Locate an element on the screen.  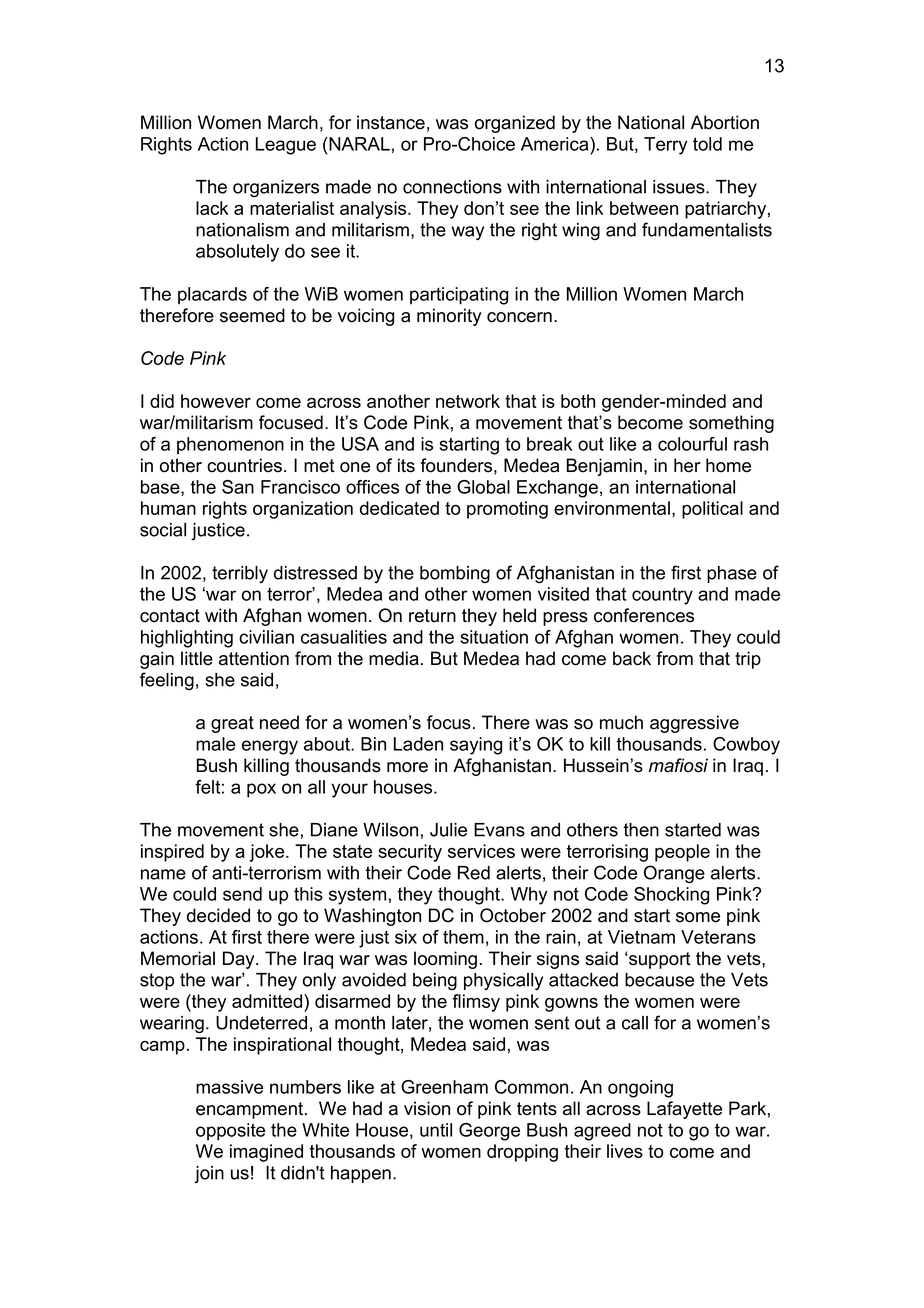
back is located at coordinates (632, 658).
